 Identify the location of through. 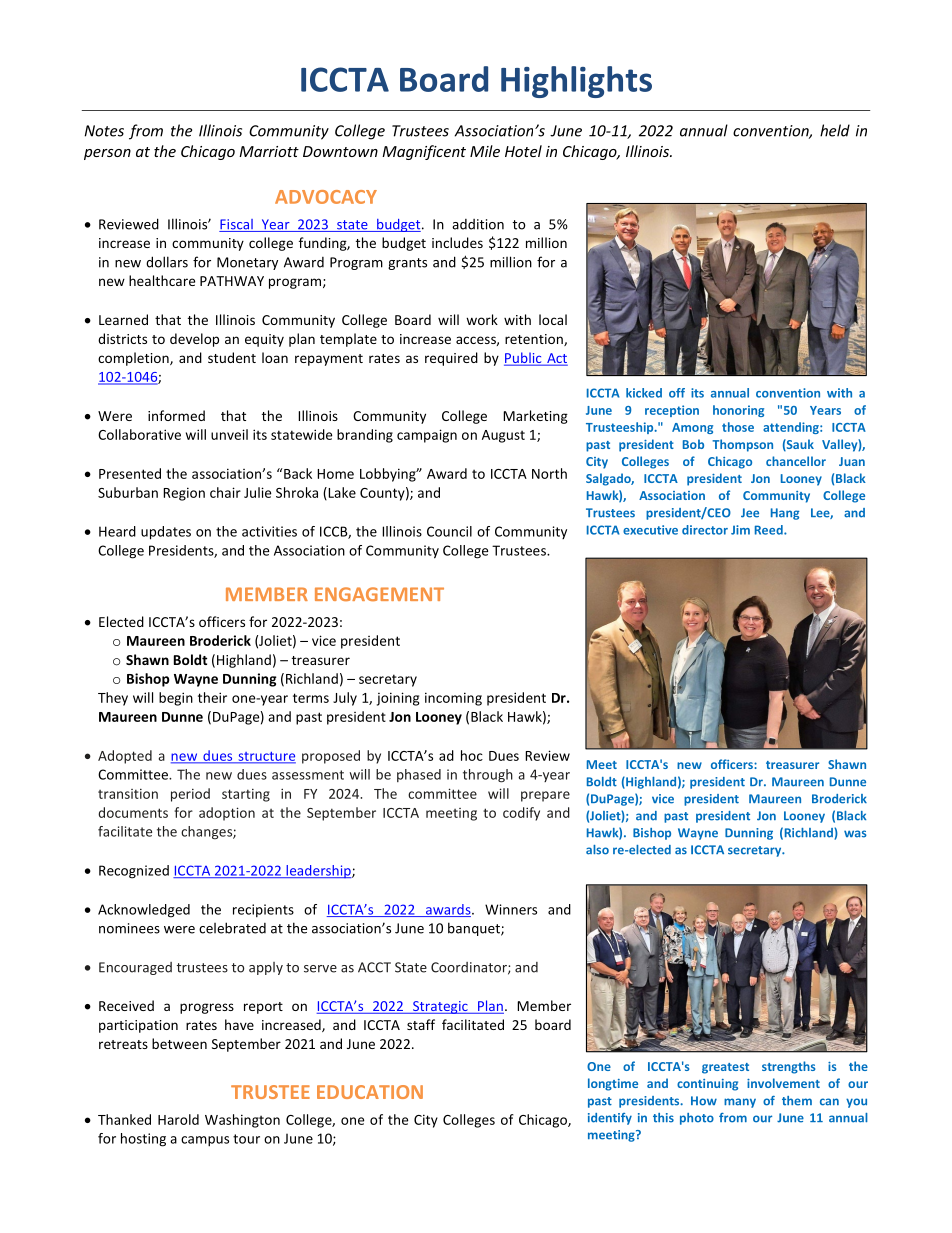
(488, 776).
